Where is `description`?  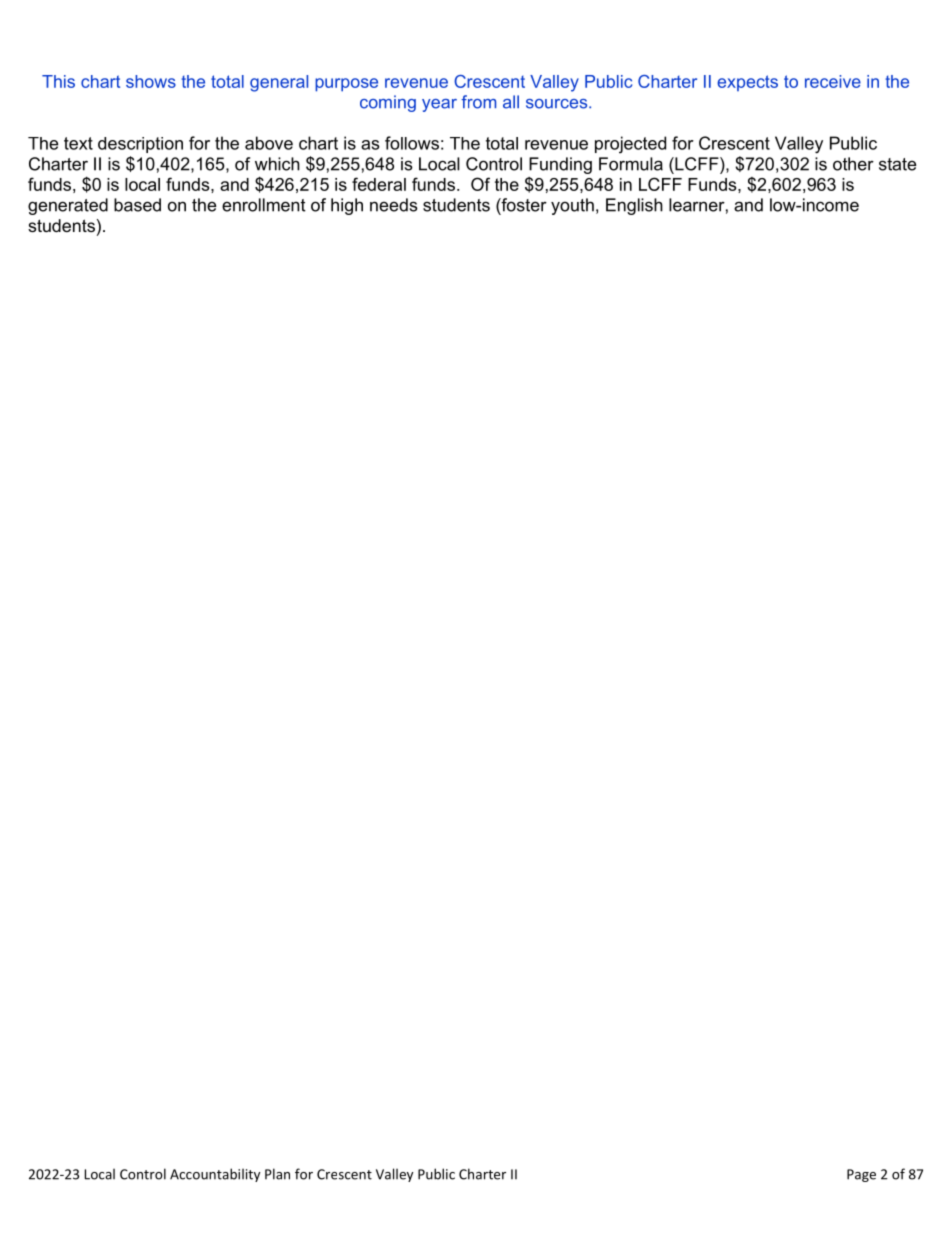
description is located at coordinates (140, 145).
